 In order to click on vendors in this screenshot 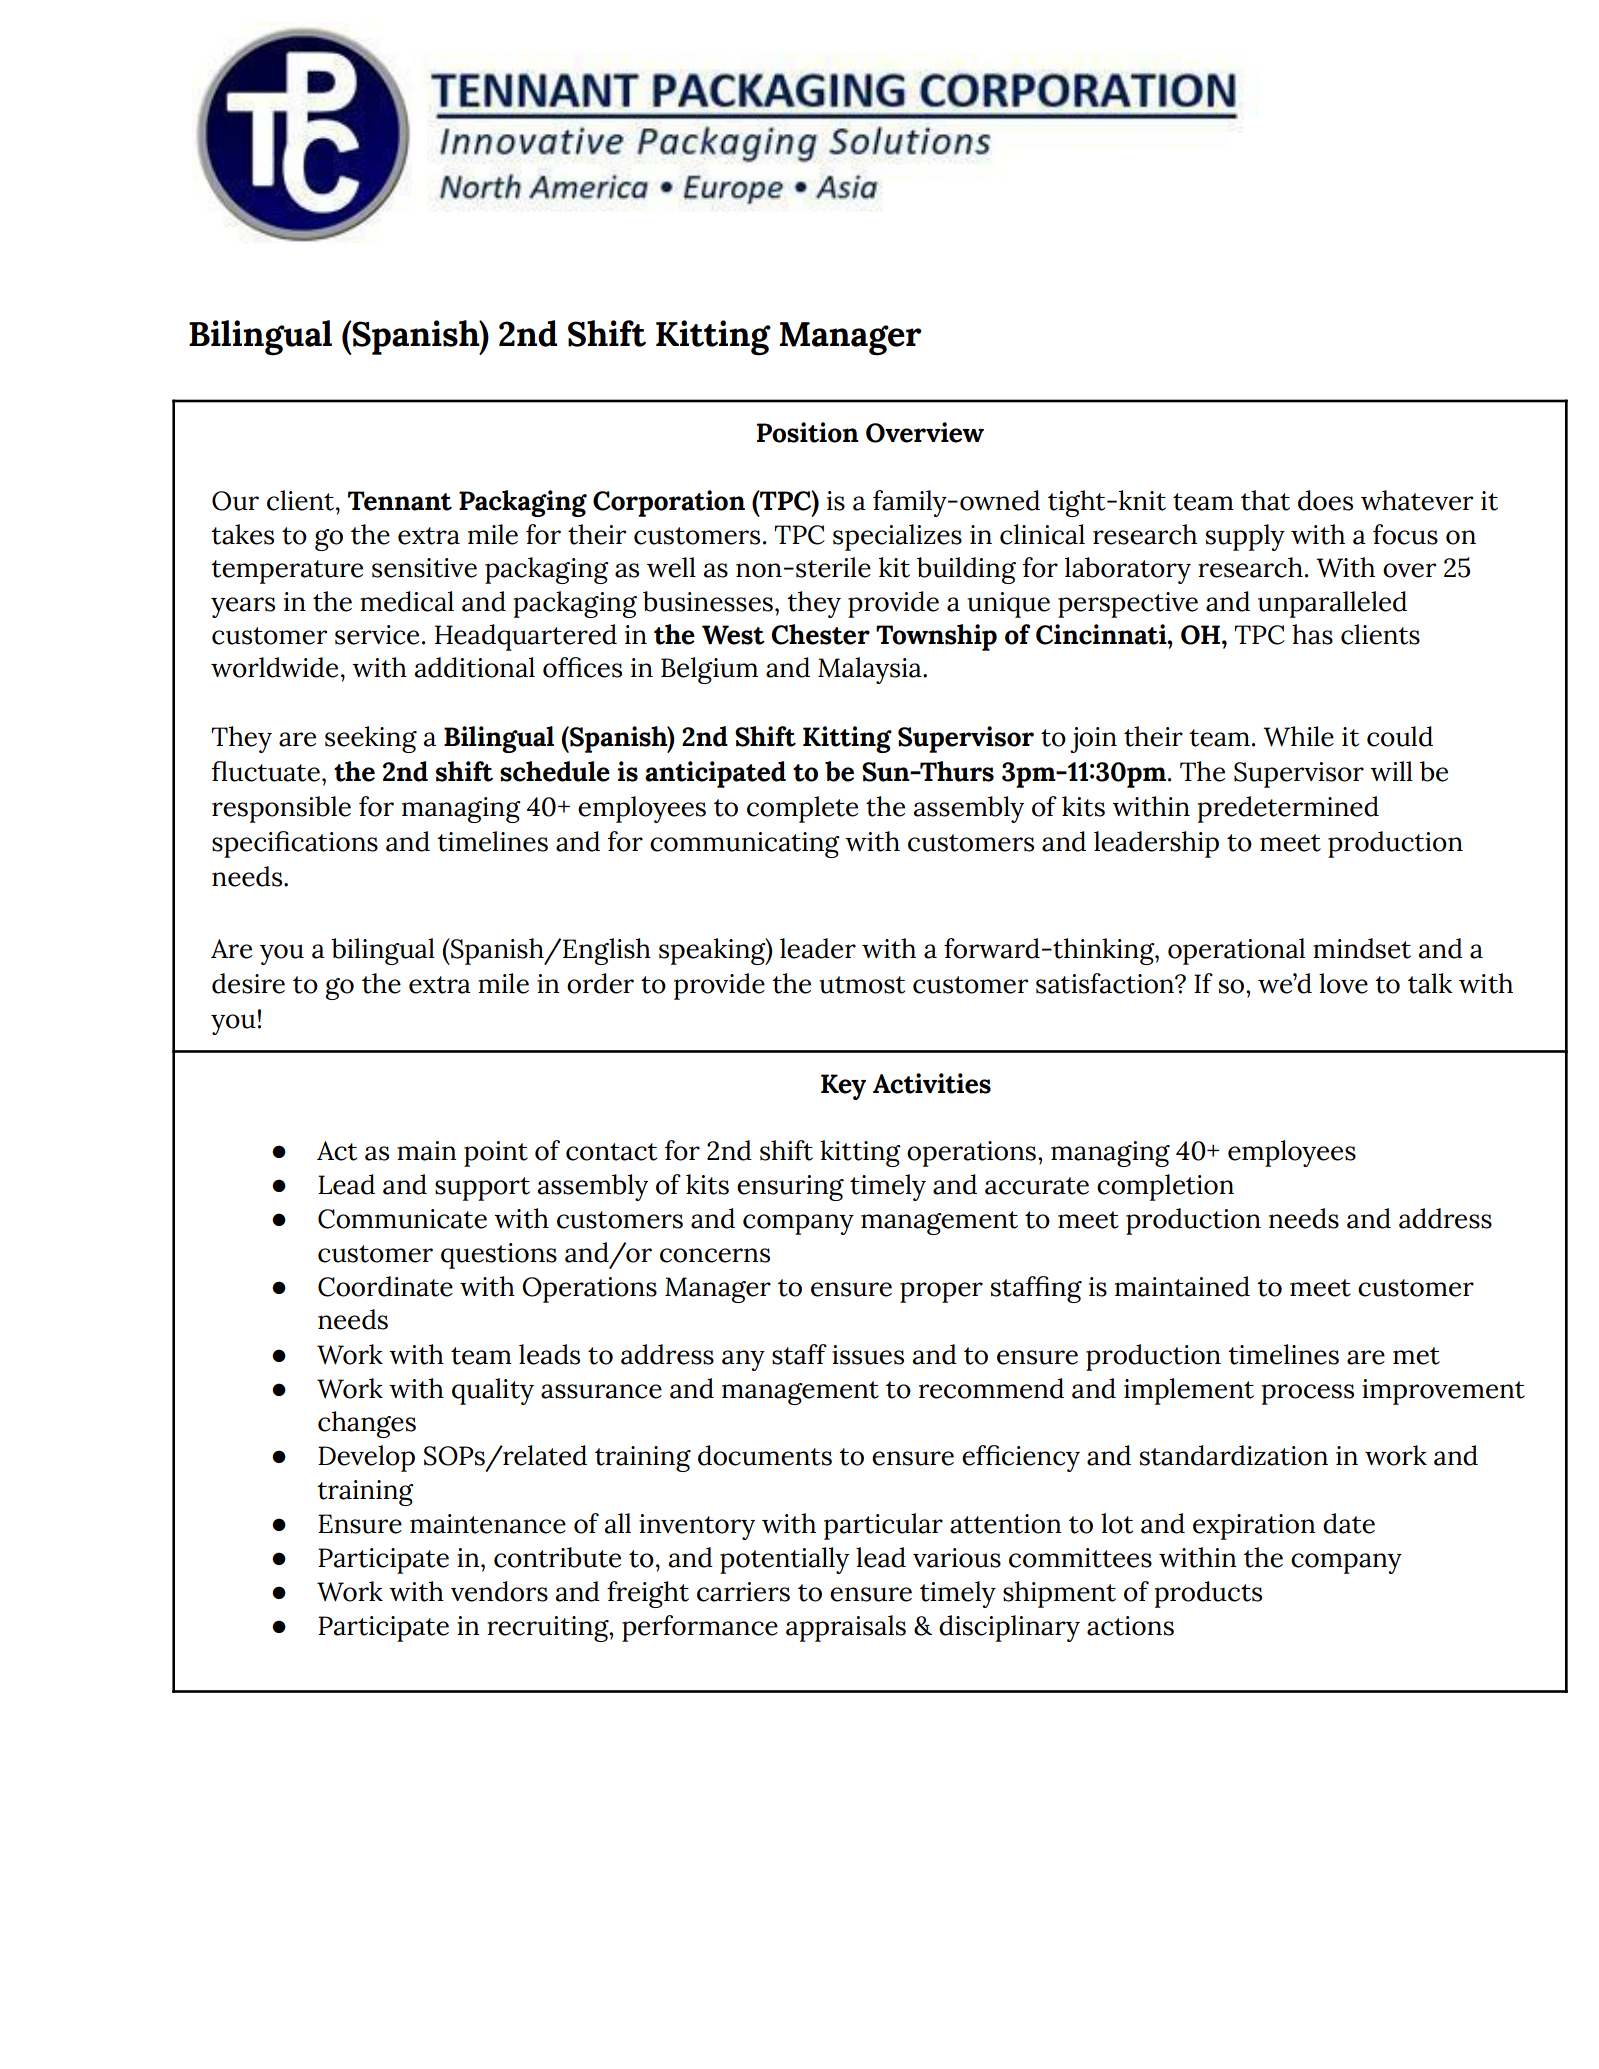, I will do `click(499, 1591)`.
